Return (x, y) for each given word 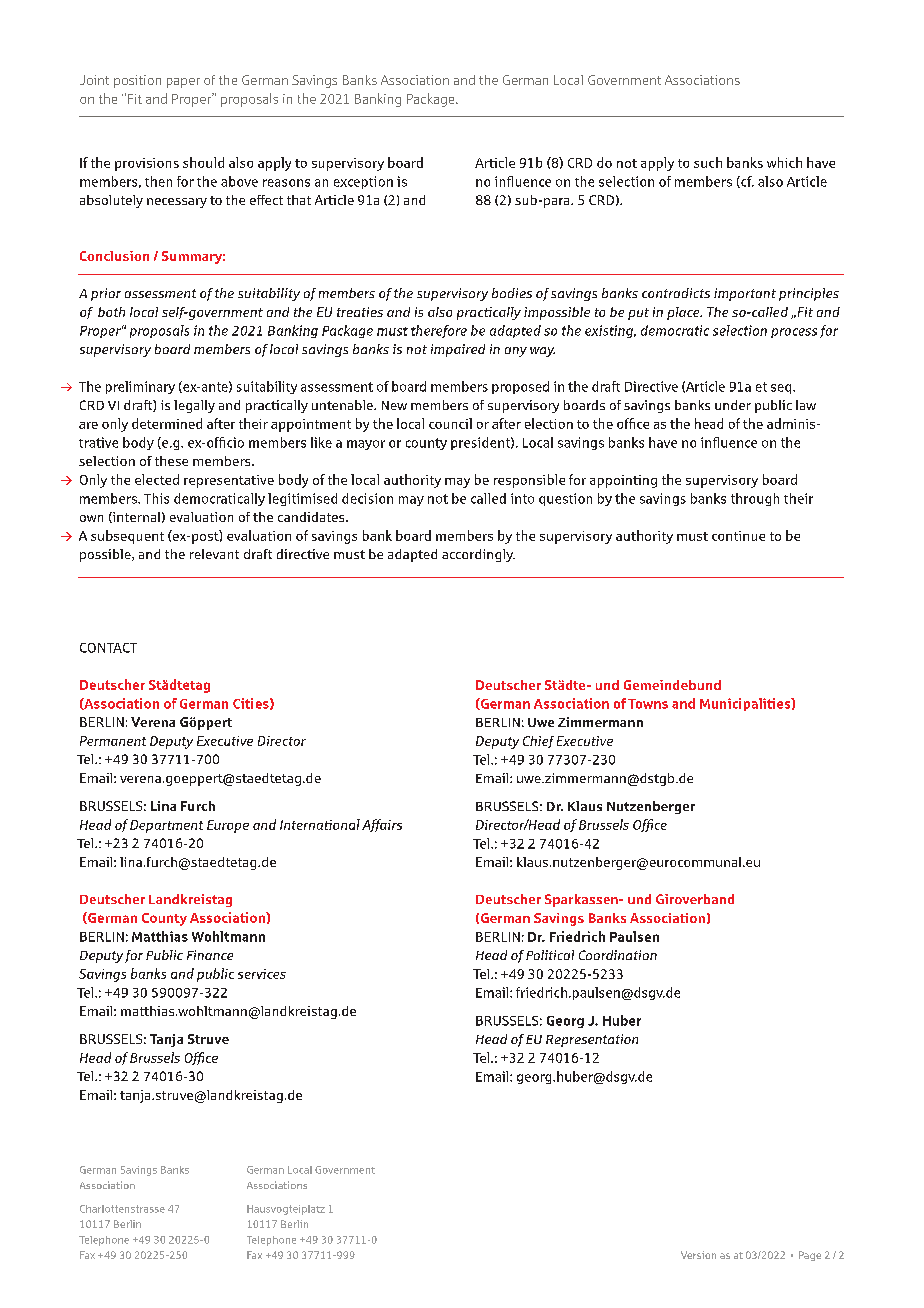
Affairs (382, 825)
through (755, 499)
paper (183, 83)
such (708, 162)
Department (166, 826)
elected (157, 479)
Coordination (618, 955)
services (262, 974)
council (450, 423)
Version (698, 1255)
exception (363, 182)
